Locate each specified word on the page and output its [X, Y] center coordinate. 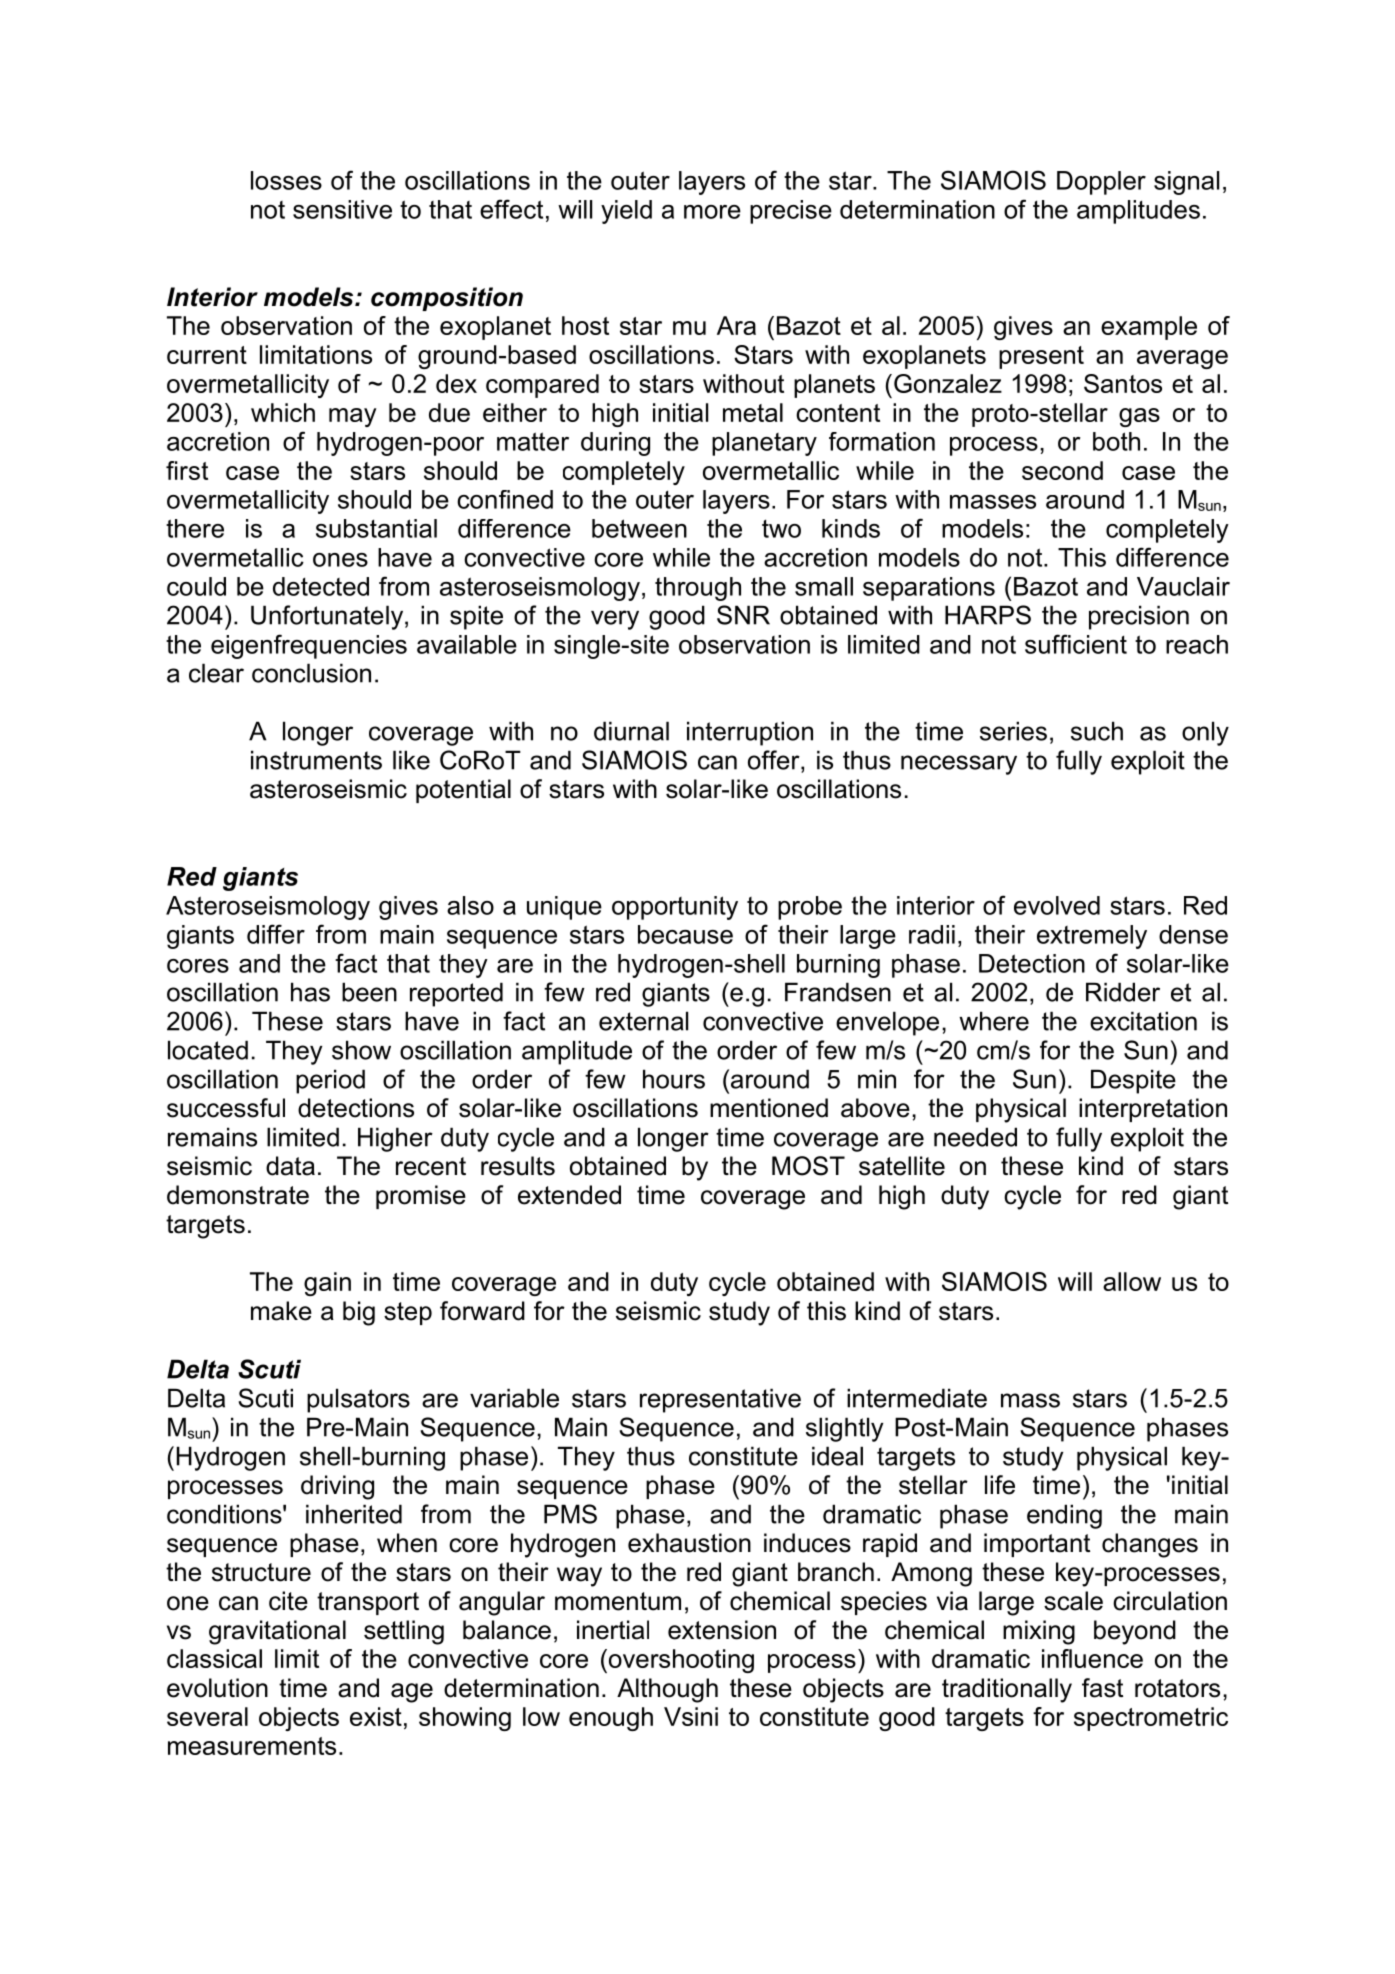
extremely [1092, 937]
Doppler [1101, 183]
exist [376, 1716]
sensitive [342, 209]
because [685, 934]
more [712, 212]
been [369, 992]
